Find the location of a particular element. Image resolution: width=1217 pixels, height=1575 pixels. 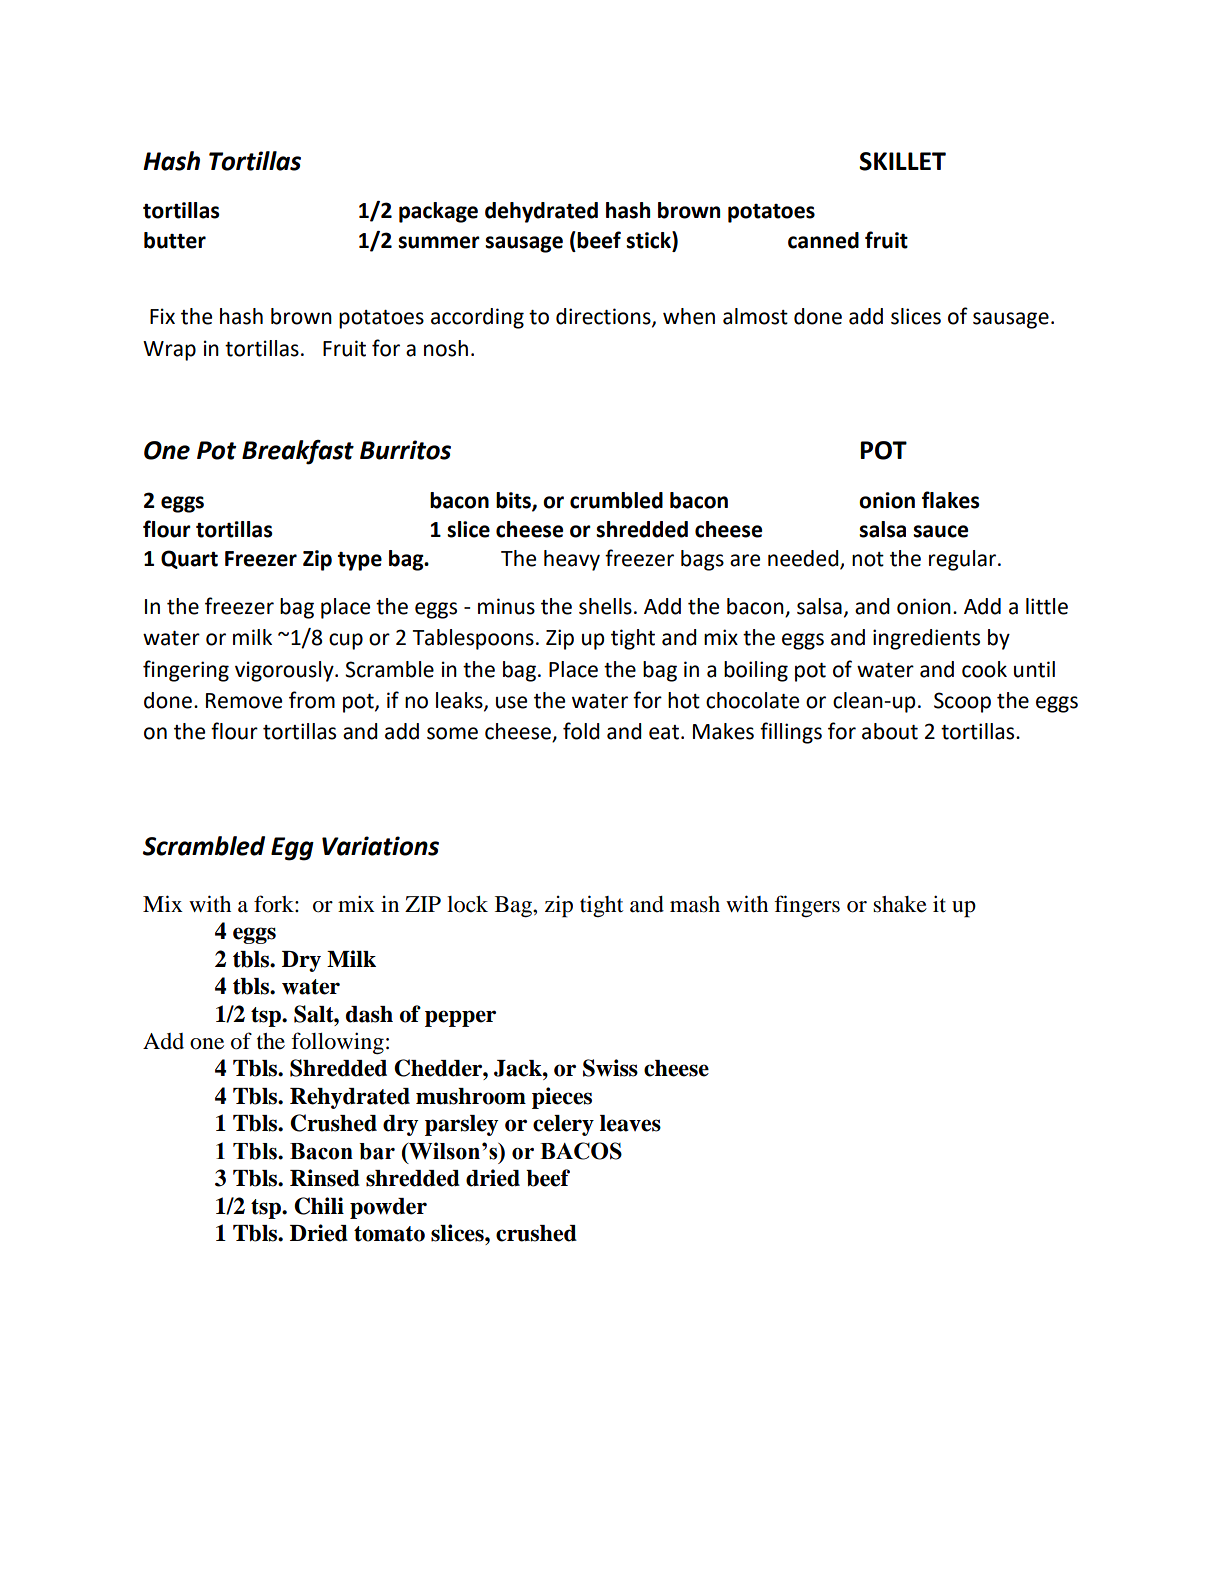

canned is located at coordinates (823, 240).
